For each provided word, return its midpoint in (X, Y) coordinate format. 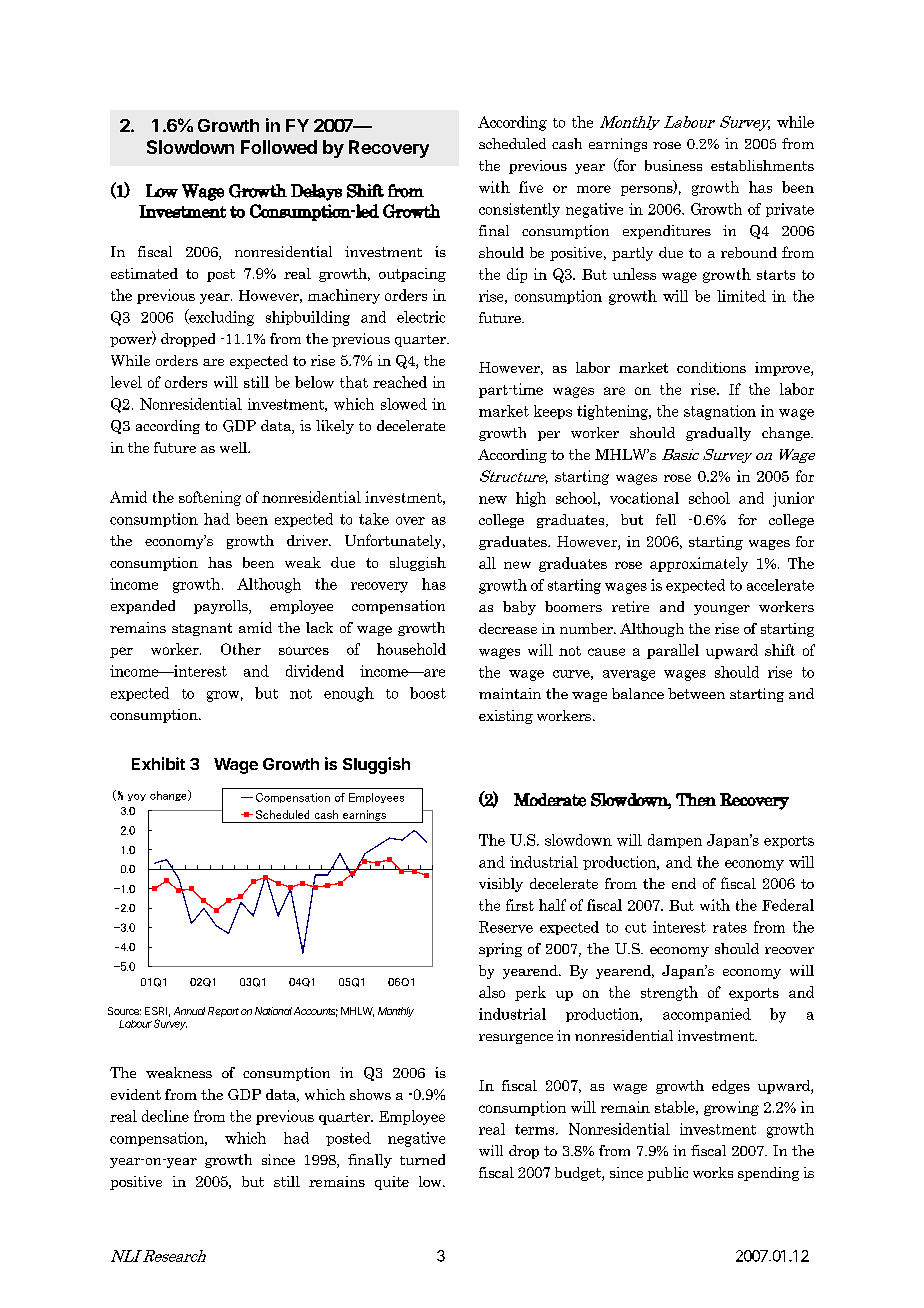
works (713, 1172)
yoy (137, 797)
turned (422, 1159)
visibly (501, 885)
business (673, 165)
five (531, 187)
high (531, 499)
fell (666, 519)
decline (165, 1116)
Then (696, 799)
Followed (279, 147)
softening (210, 498)
